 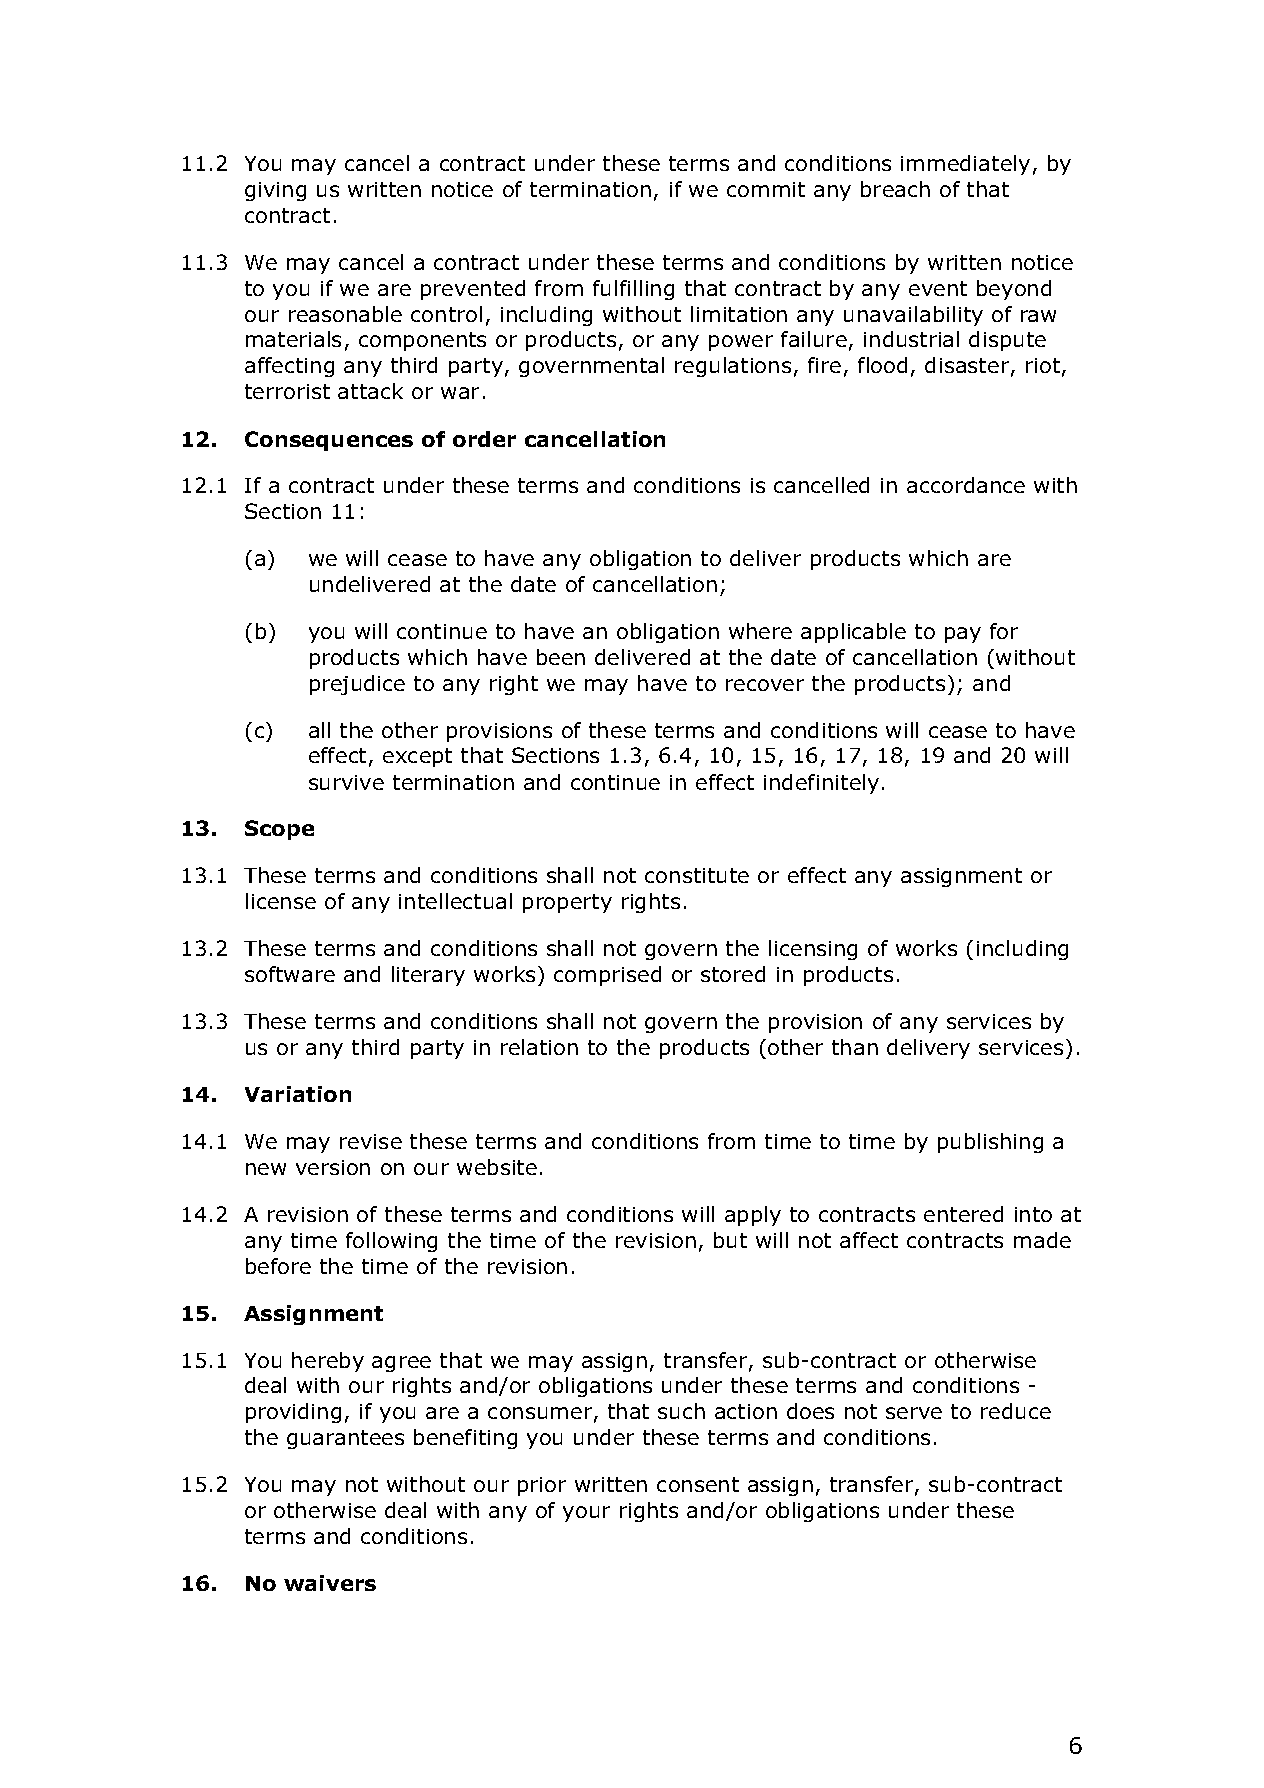 I want to click on fulfilling, so click(x=633, y=290).
